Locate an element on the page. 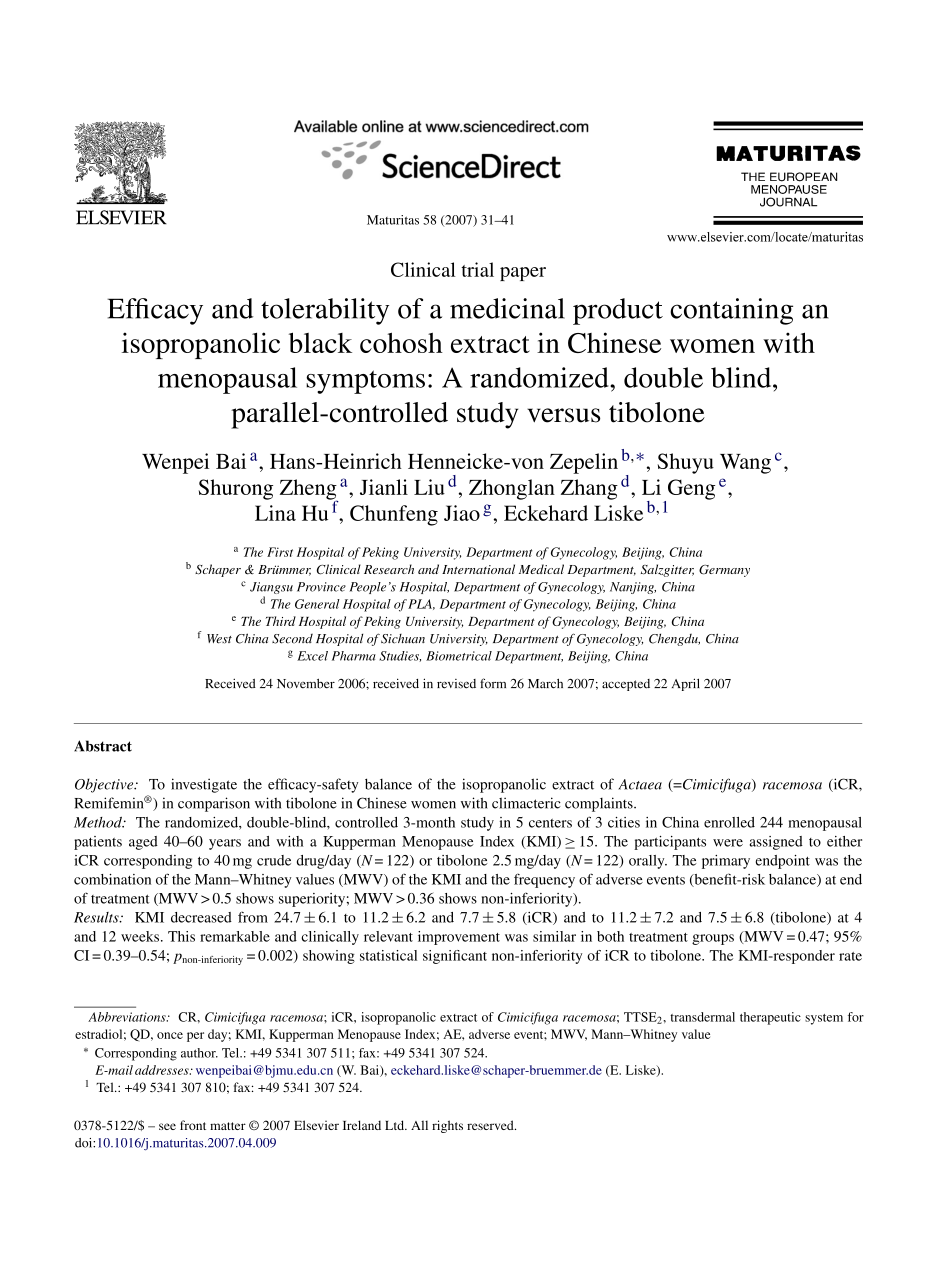 This image has width=944, height=1288. April is located at coordinates (686, 684).
